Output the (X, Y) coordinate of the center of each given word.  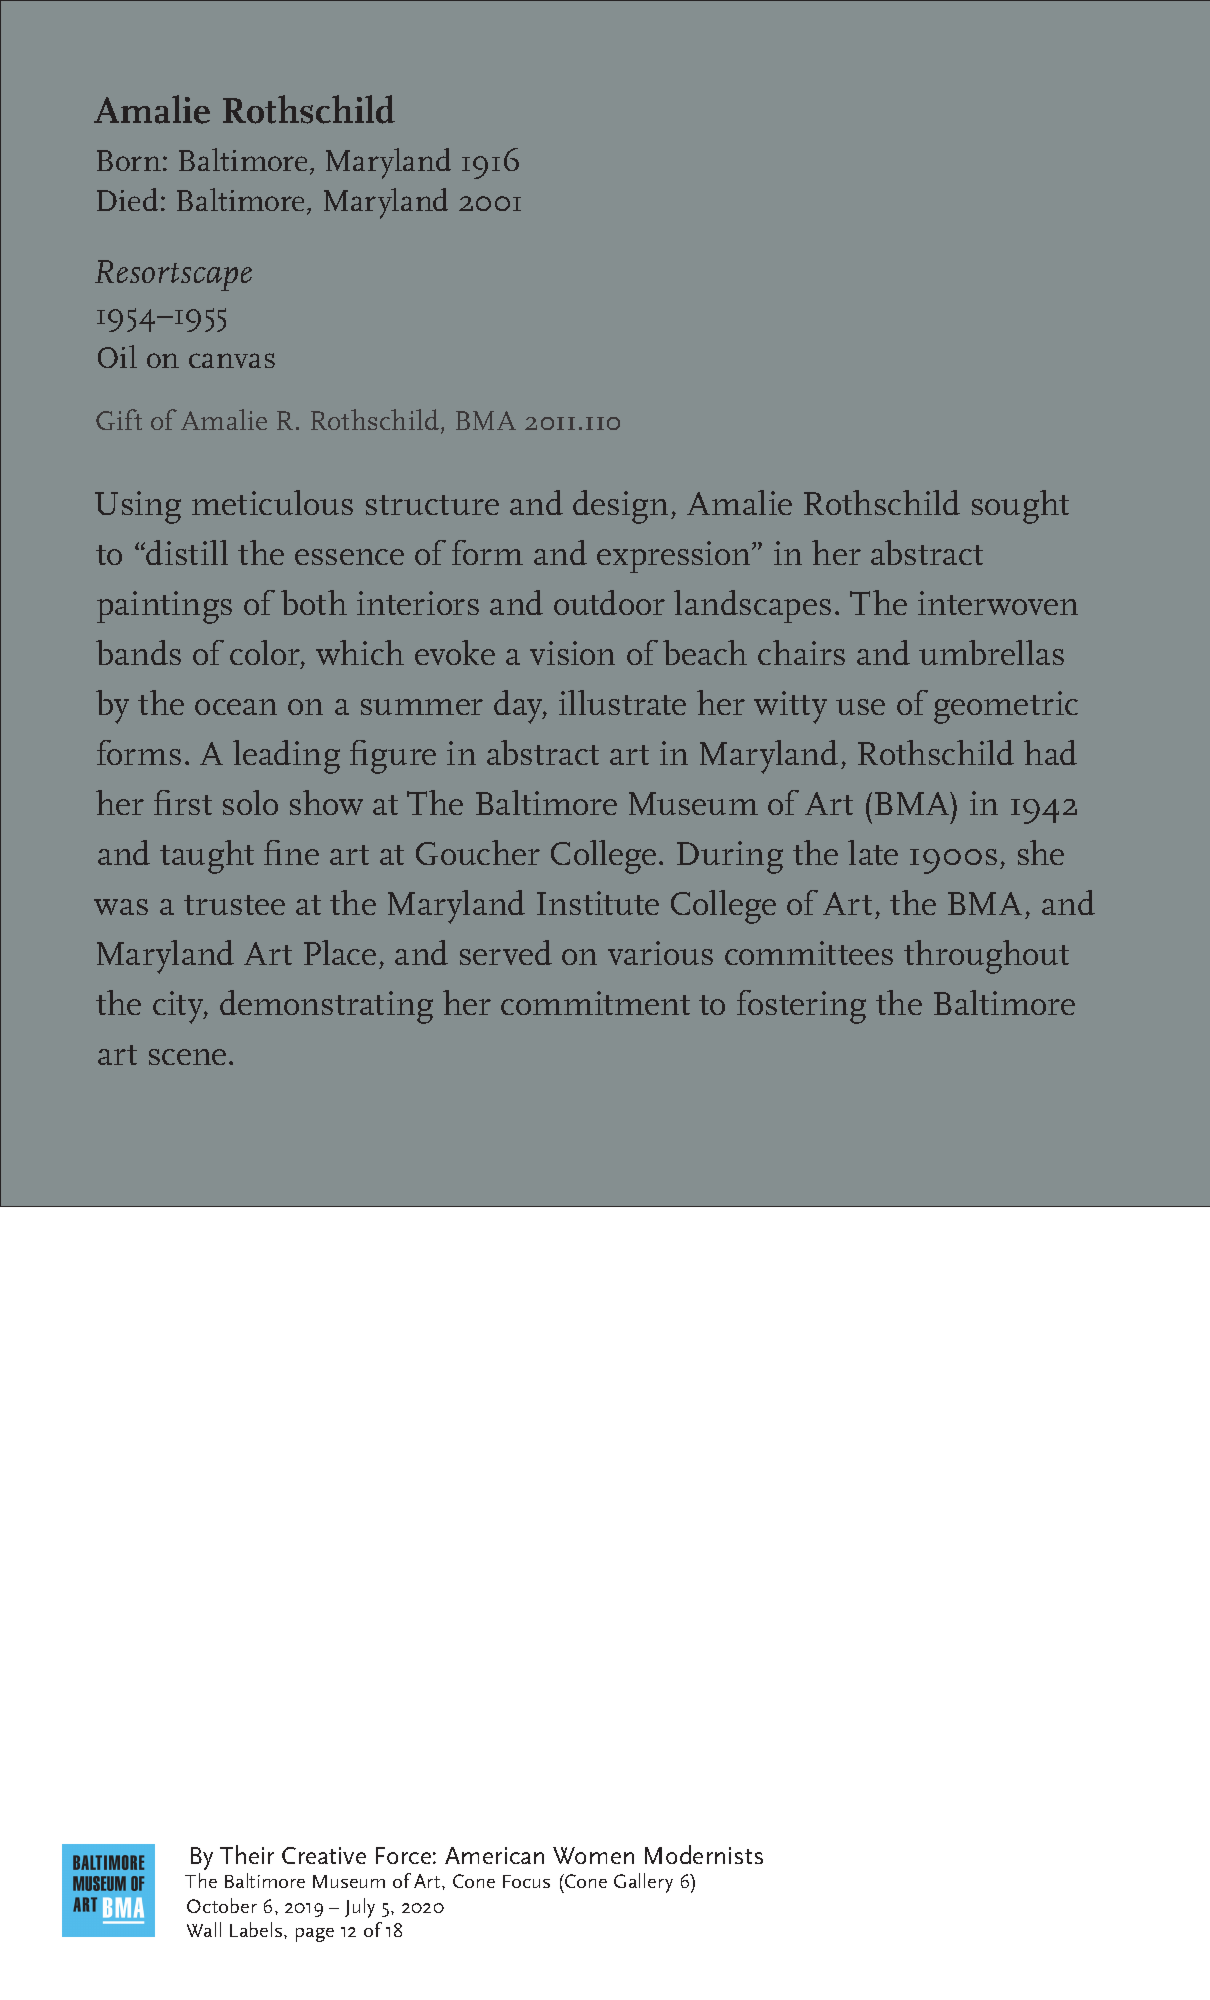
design (620, 507)
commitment (595, 1003)
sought (1020, 507)
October (222, 1905)
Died (127, 199)
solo (250, 802)
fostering (801, 1007)
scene (187, 1057)
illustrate (622, 702)
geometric (1006, 707)
